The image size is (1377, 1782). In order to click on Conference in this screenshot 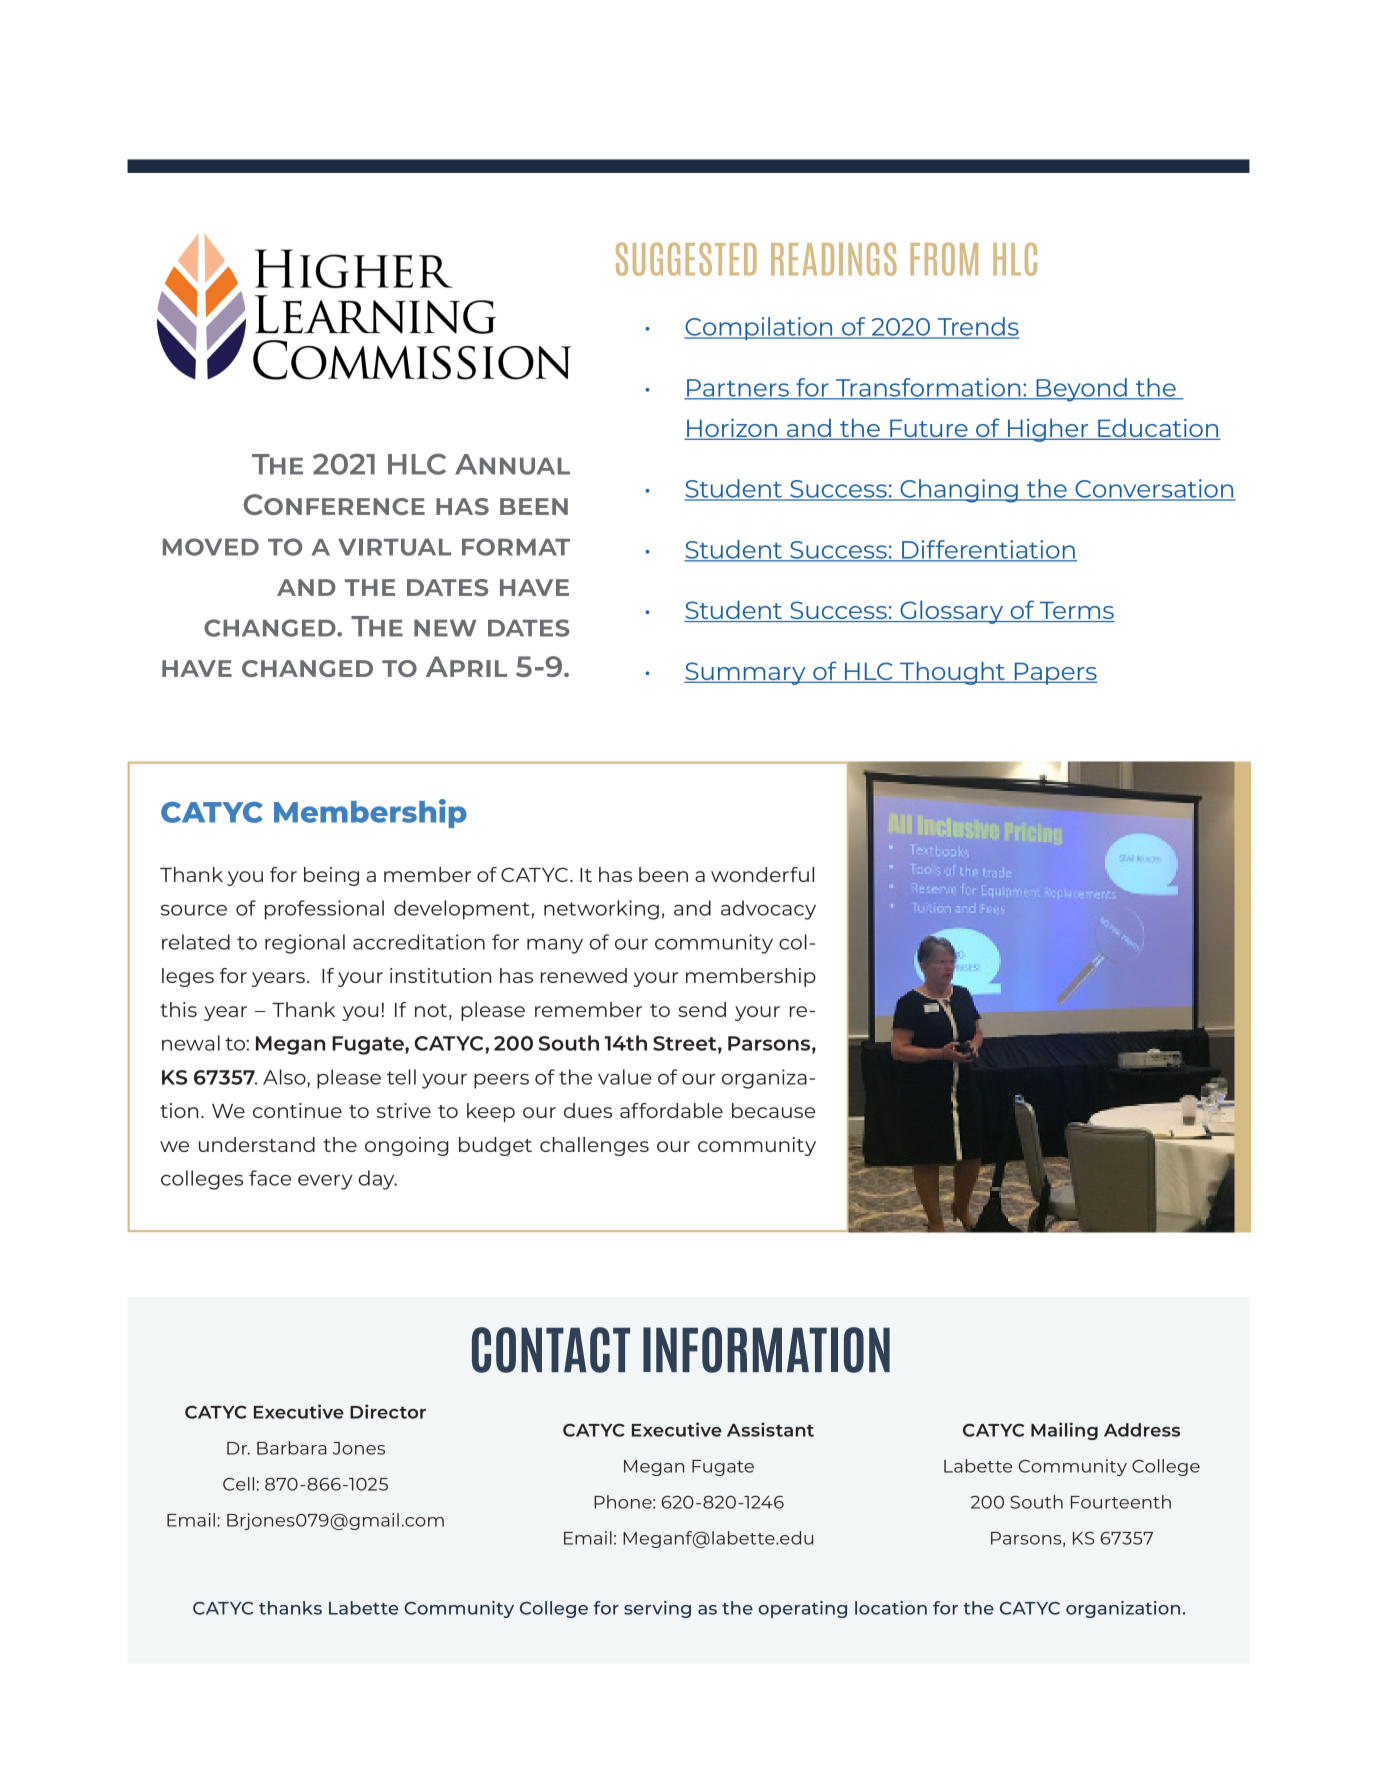, I will do `click(334, 504)`.
